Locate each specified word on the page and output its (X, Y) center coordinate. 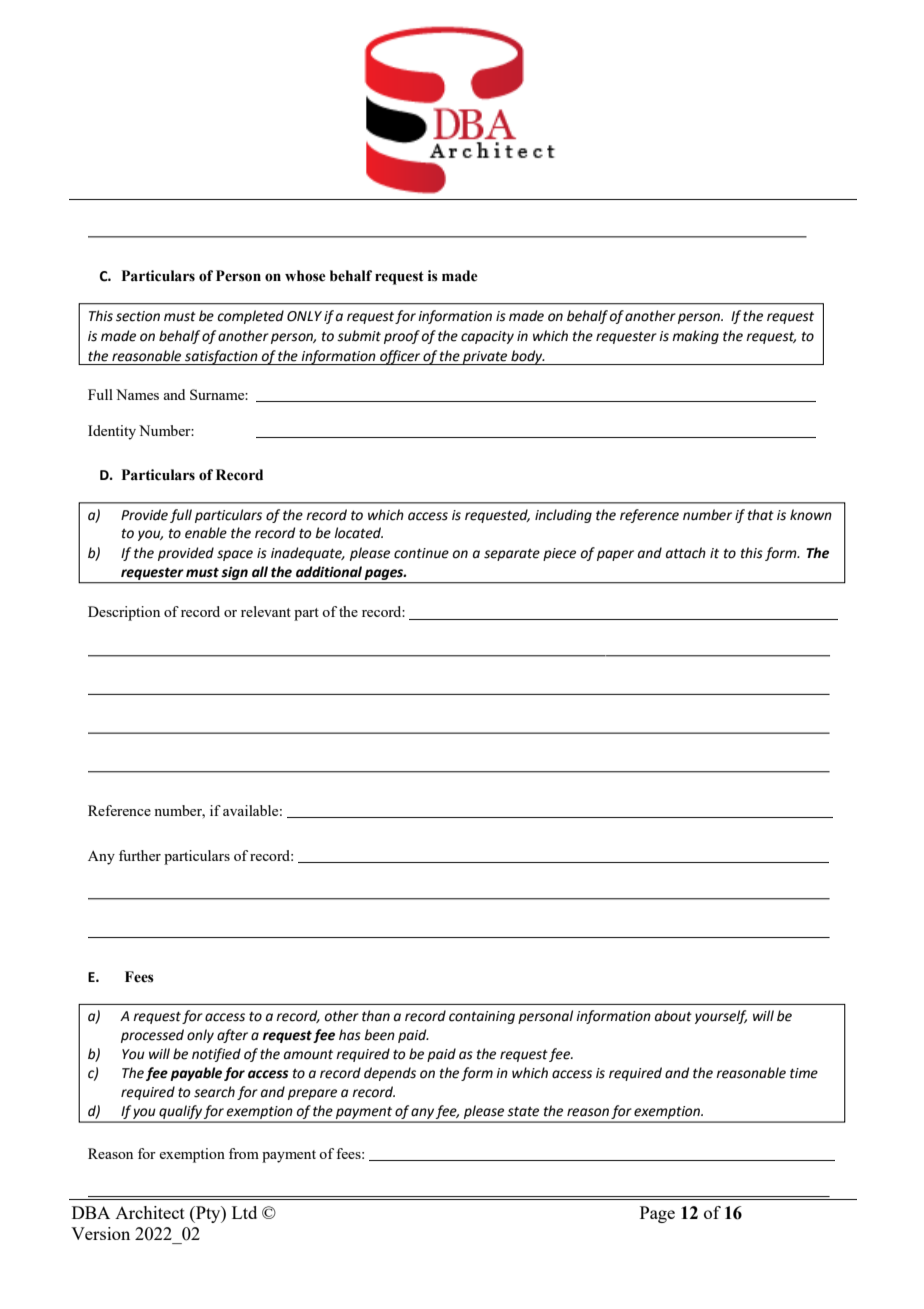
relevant (266, 611)
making (695, 337)
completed (250, 317)
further (140, 855)
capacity (487, 337)
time (804, 1073)
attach (686, 553)
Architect (150, 1212)
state (523, 1112)
